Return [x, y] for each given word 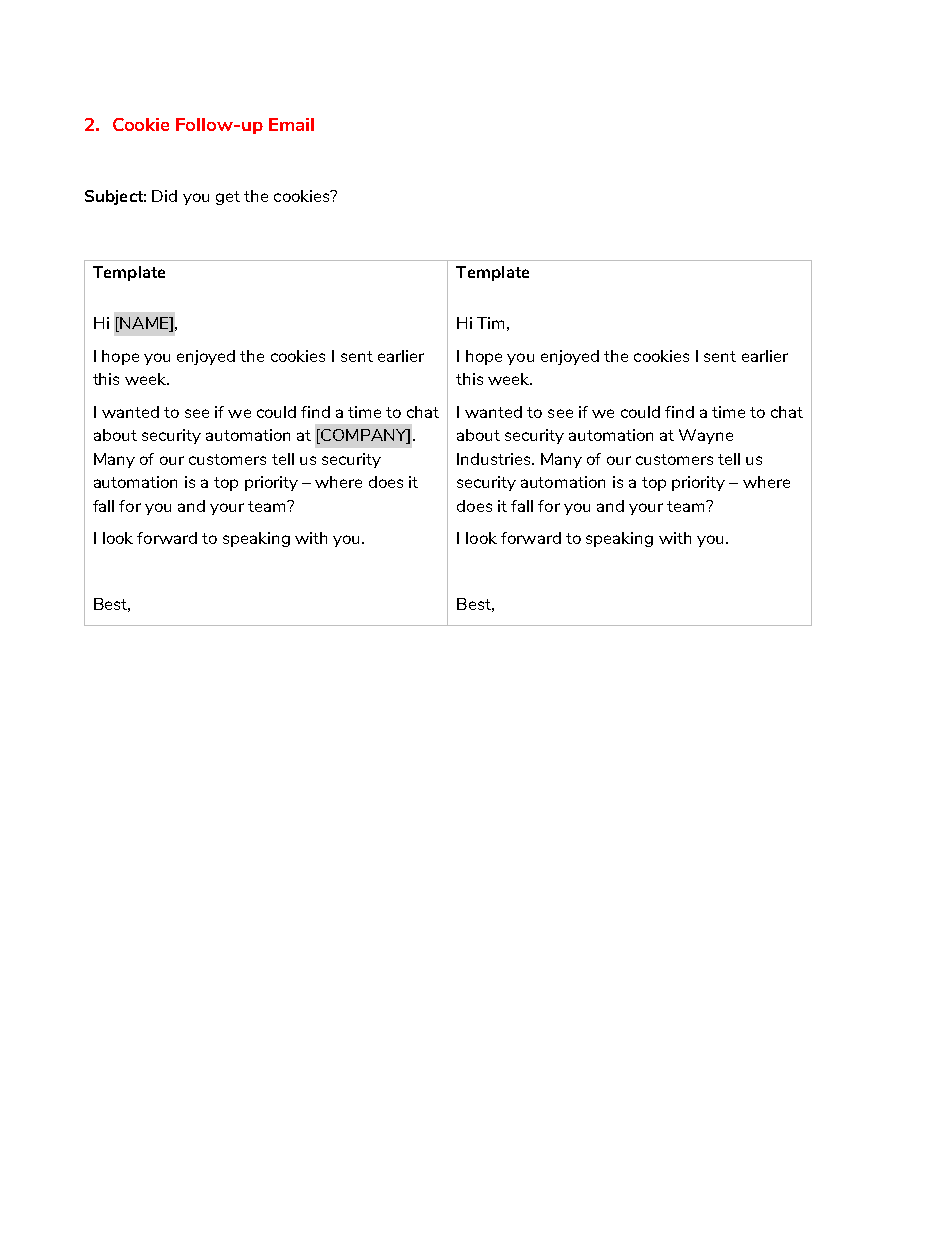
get [228, 198]
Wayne [706, 436]
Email [291, 124]
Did [164, 196]
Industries [495, 459]
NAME [144, 324]
